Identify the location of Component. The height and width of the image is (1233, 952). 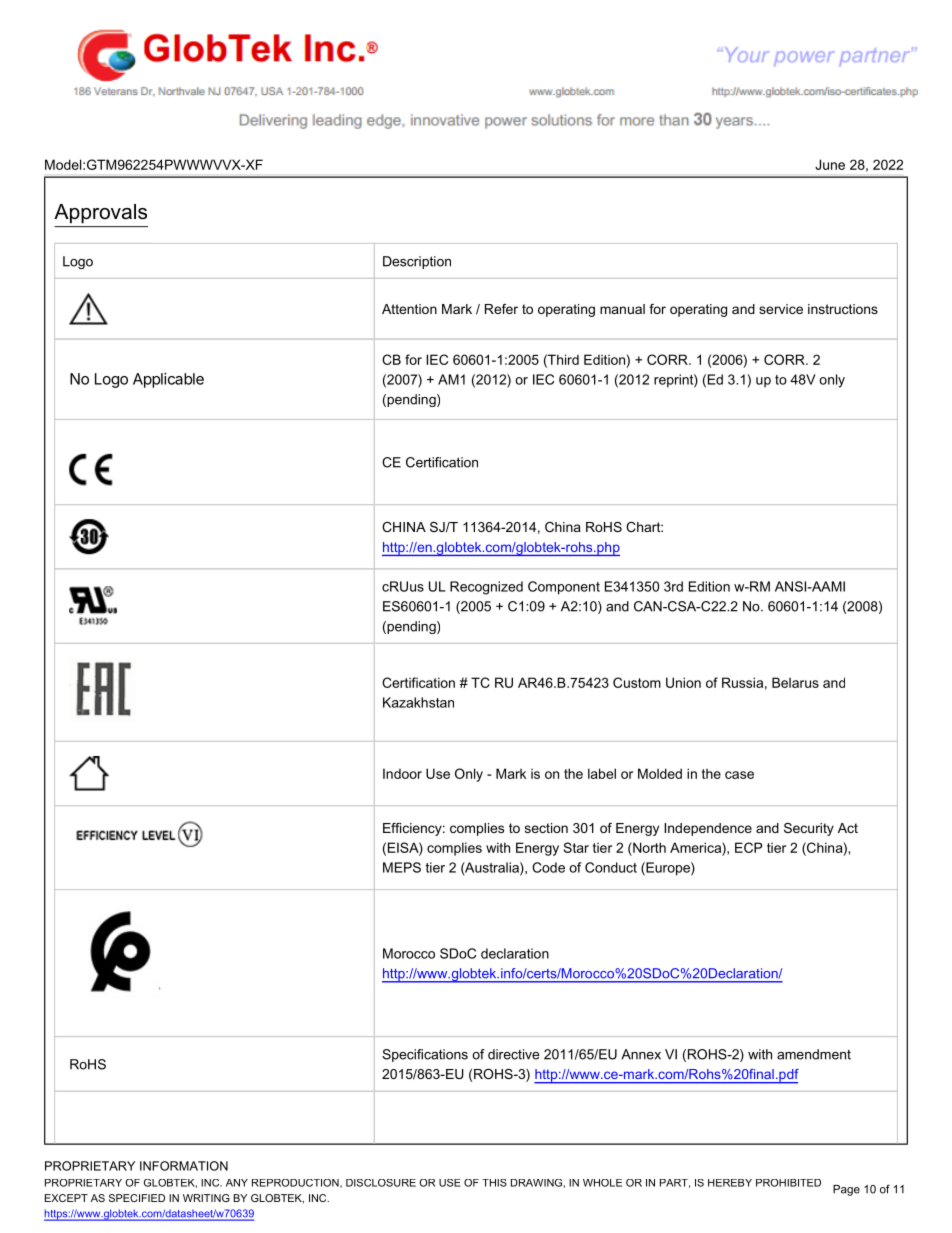
(564, 588).
